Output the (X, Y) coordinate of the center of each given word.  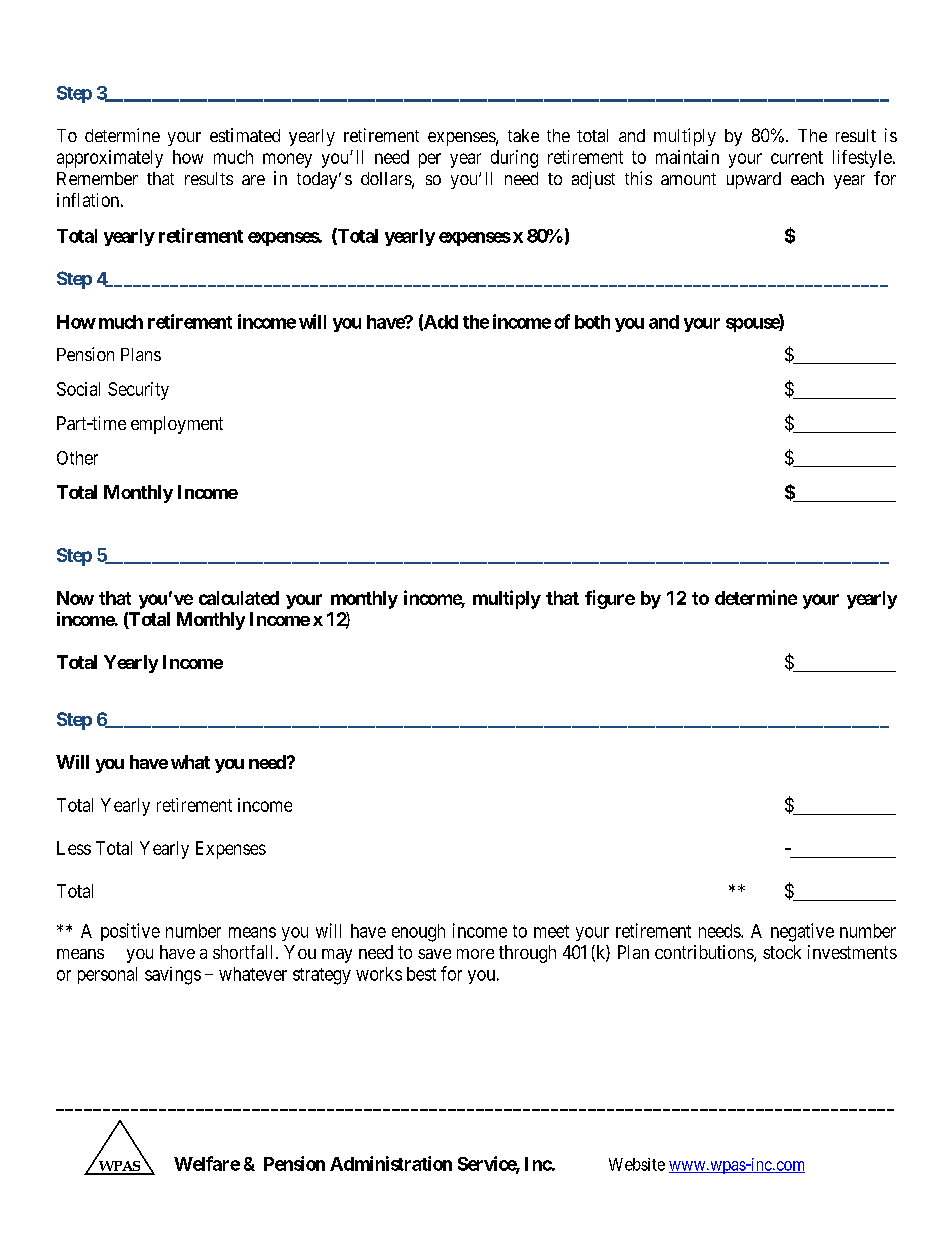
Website (637, 1164)
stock (782, 952)
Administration (391, 1163)
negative (802, 932)
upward (754, 180)
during (514, 159)
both (592, 322)
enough (418, 933)
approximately (110, 159)
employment (177, 425)
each (807, 178)
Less (74, 848)
